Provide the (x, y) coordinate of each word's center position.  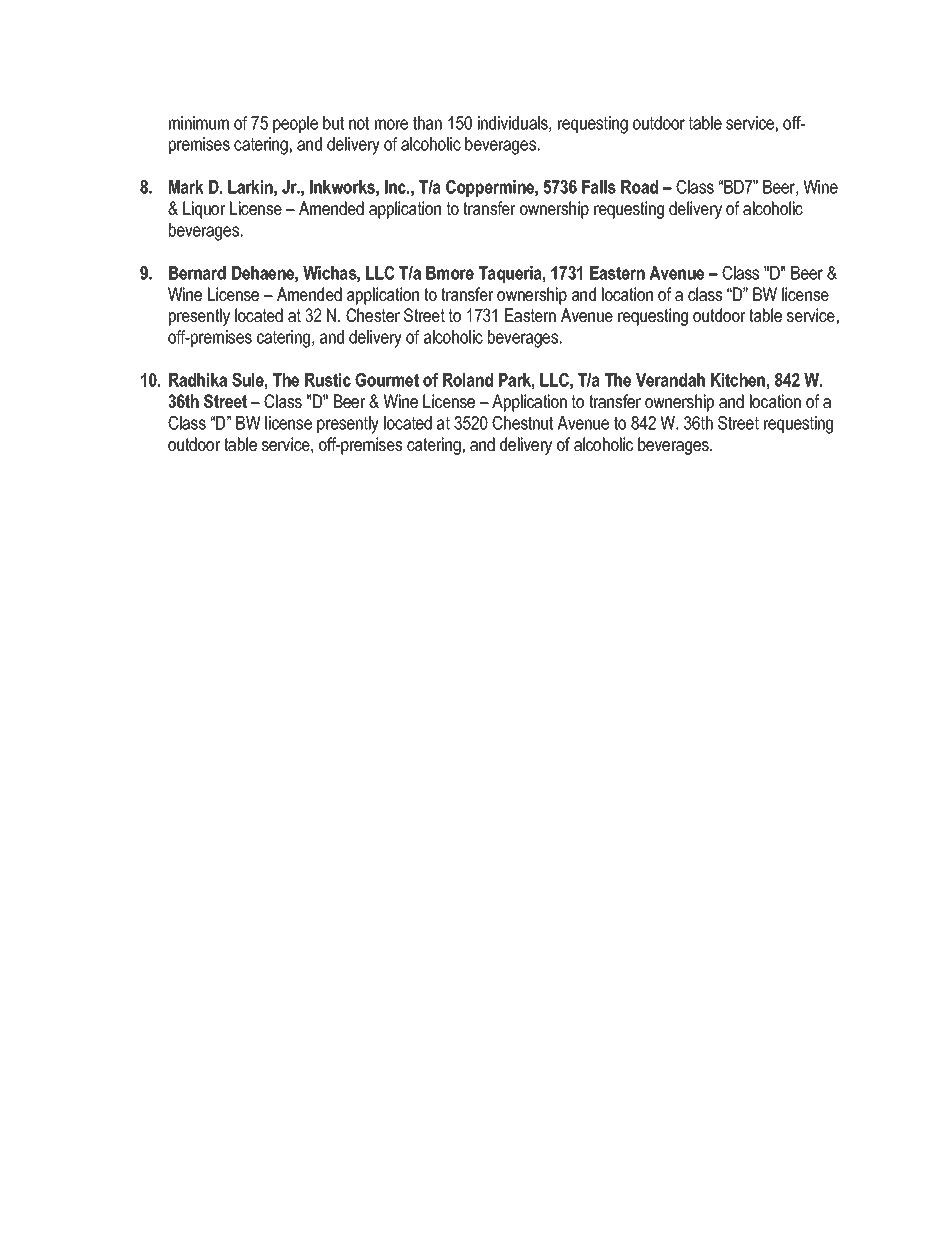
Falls (599, 187)
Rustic (328, 380)
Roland (468, 380)
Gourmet (387, 380)
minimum (199, 123)
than (427, 123)
